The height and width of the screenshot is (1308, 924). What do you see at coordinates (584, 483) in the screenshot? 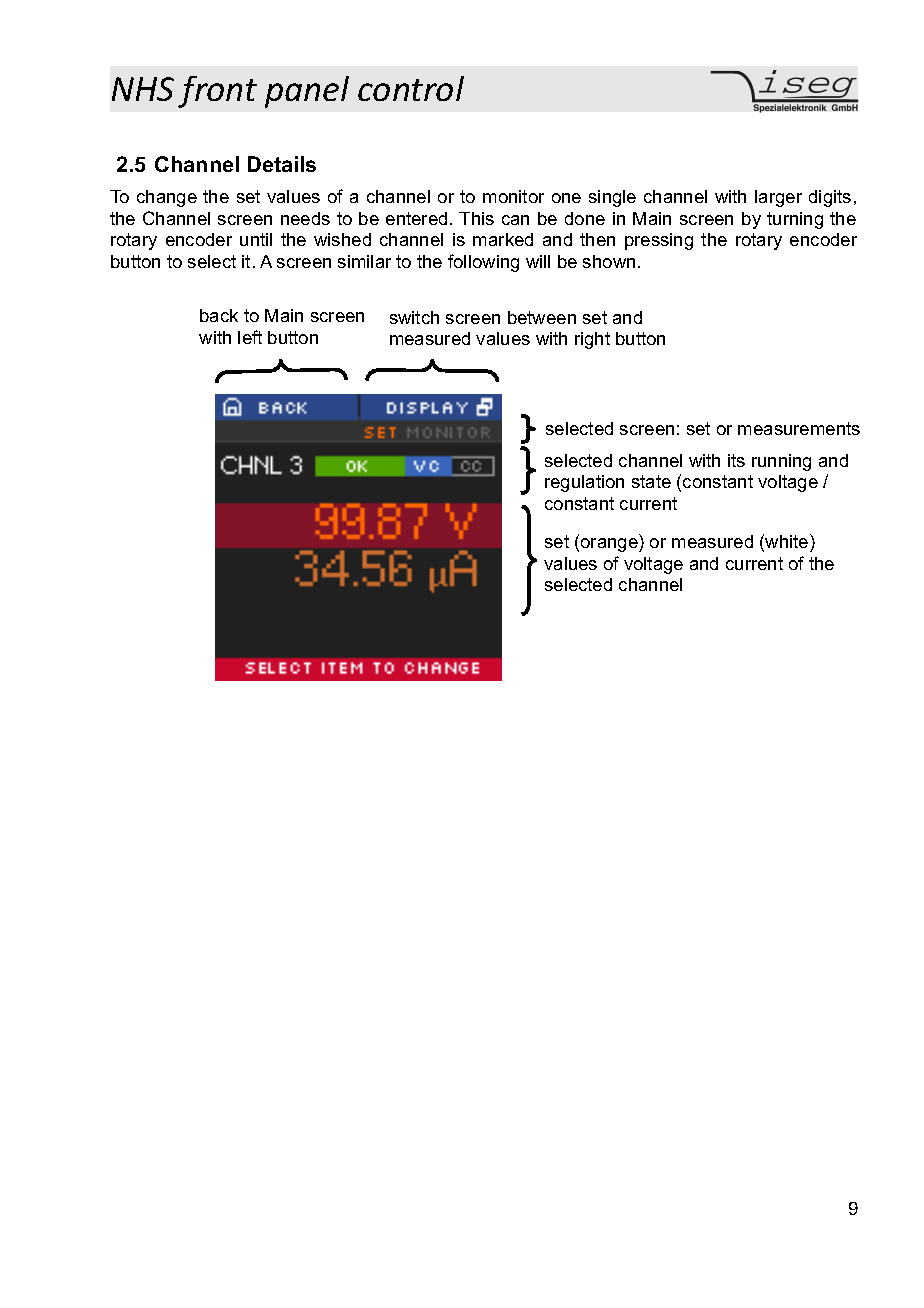
I see `regulation` at bounding box center [584, 483].
